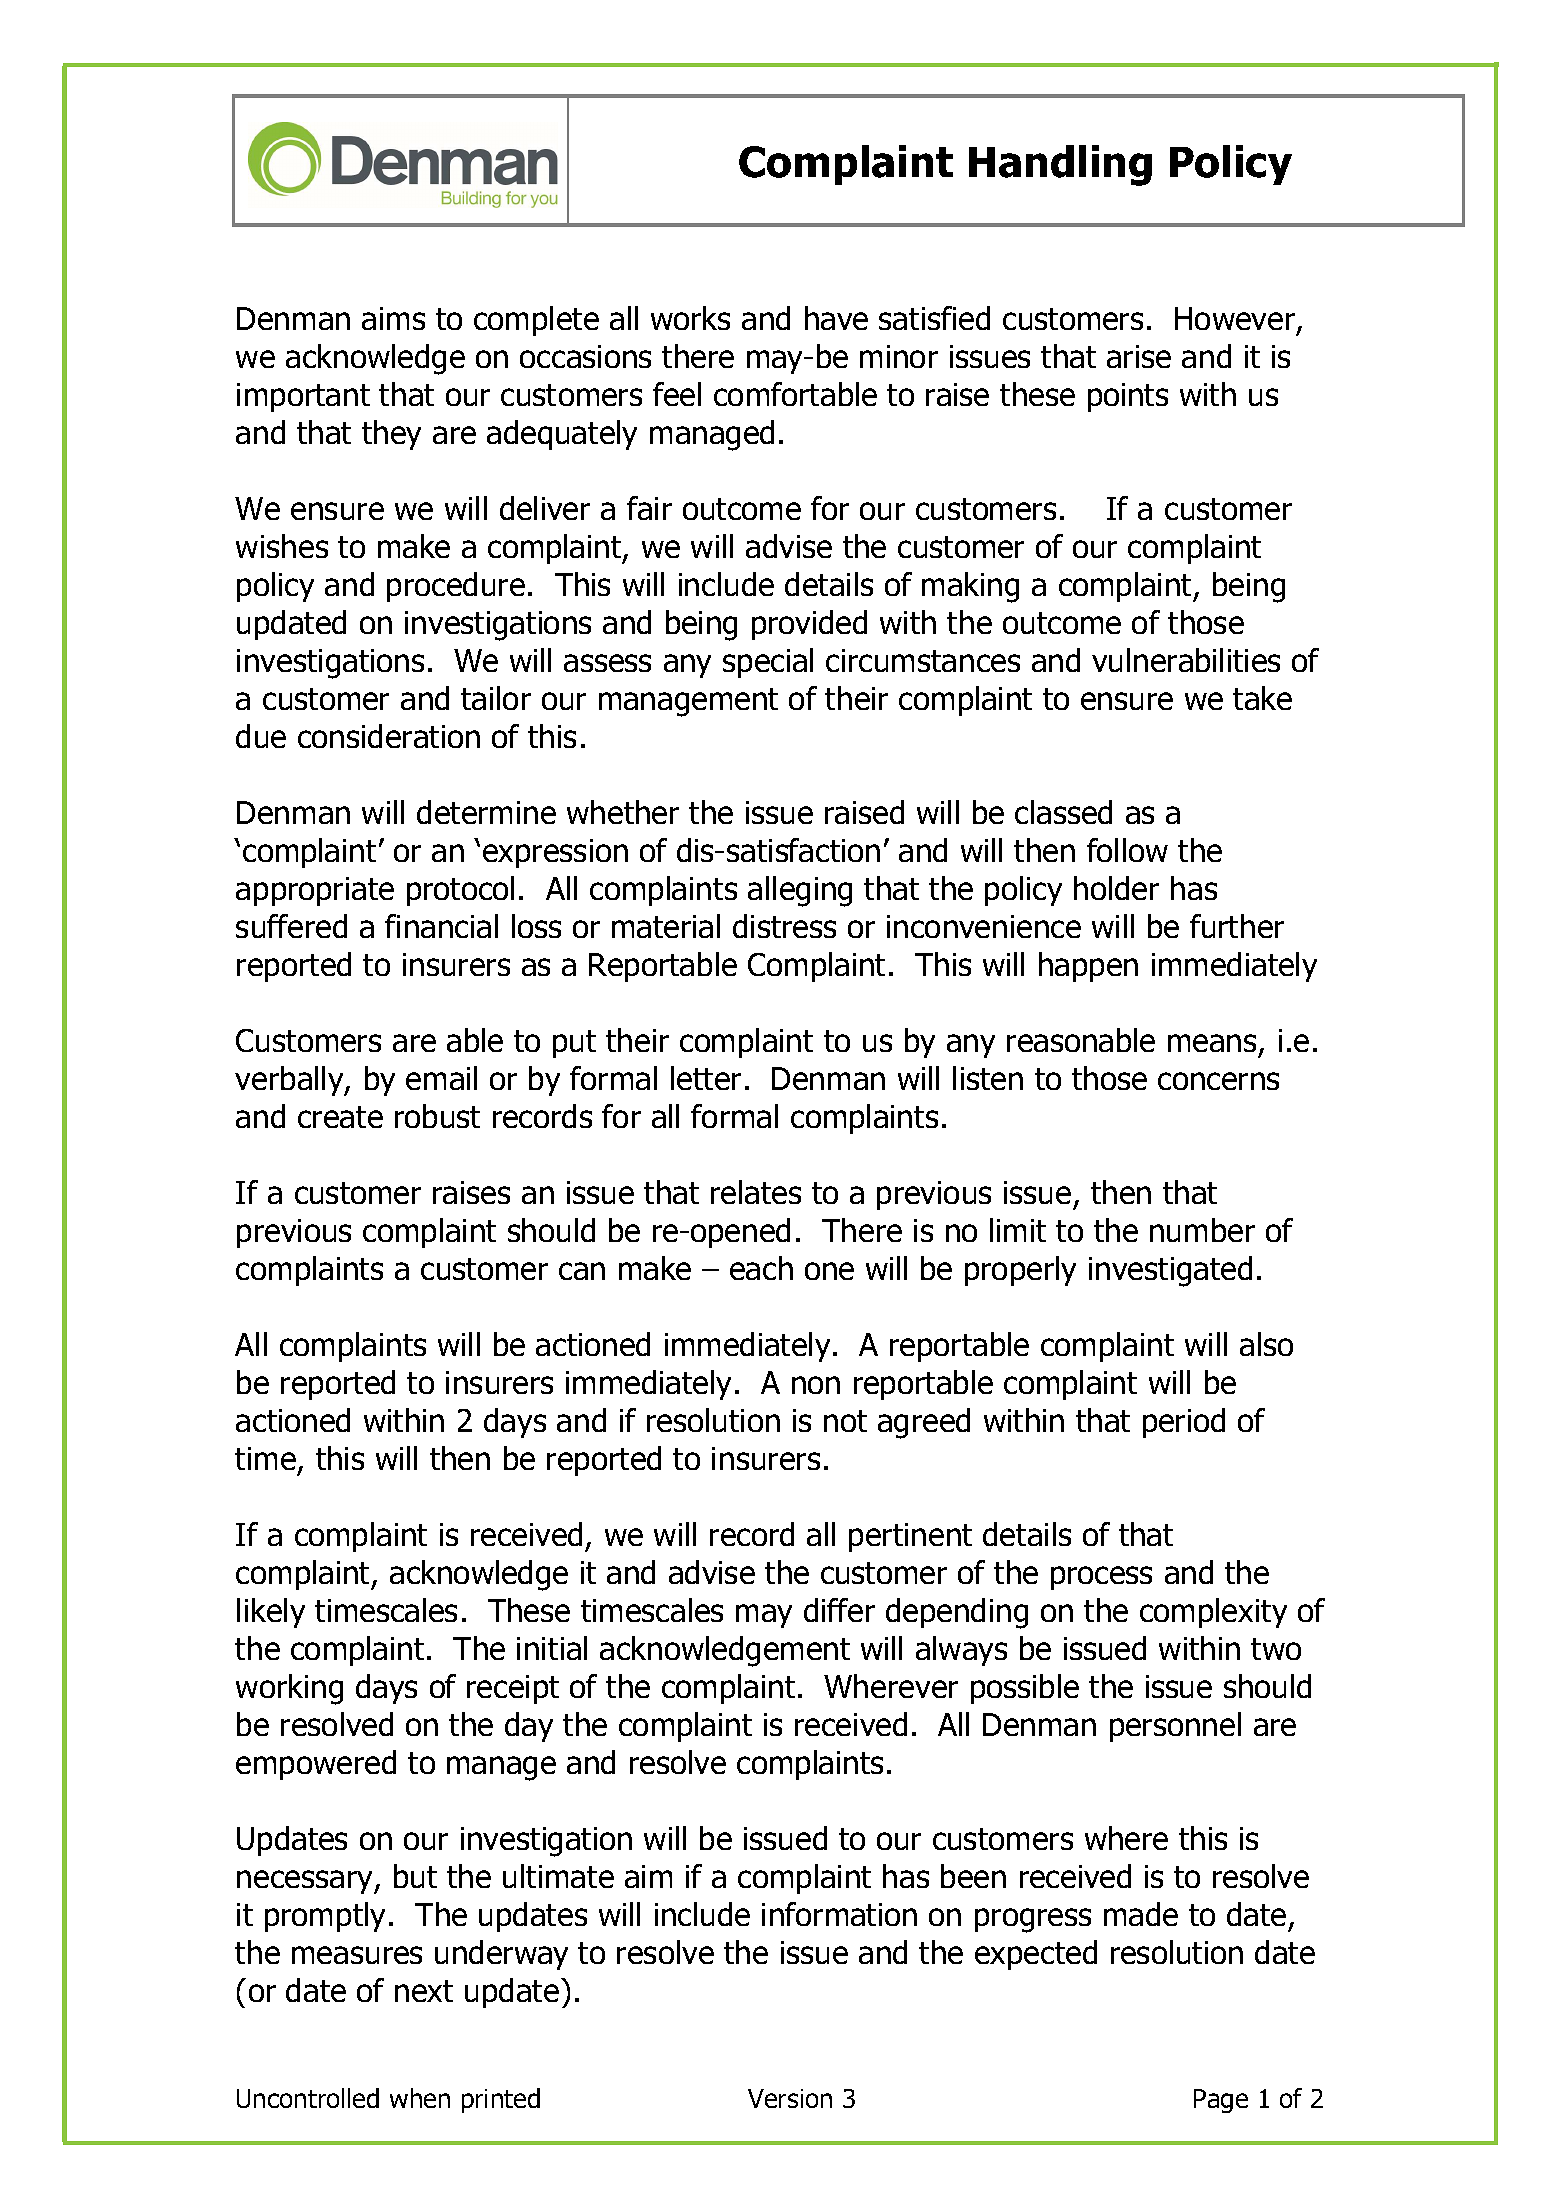  I want to click on Handling, so click(1060, 165).
